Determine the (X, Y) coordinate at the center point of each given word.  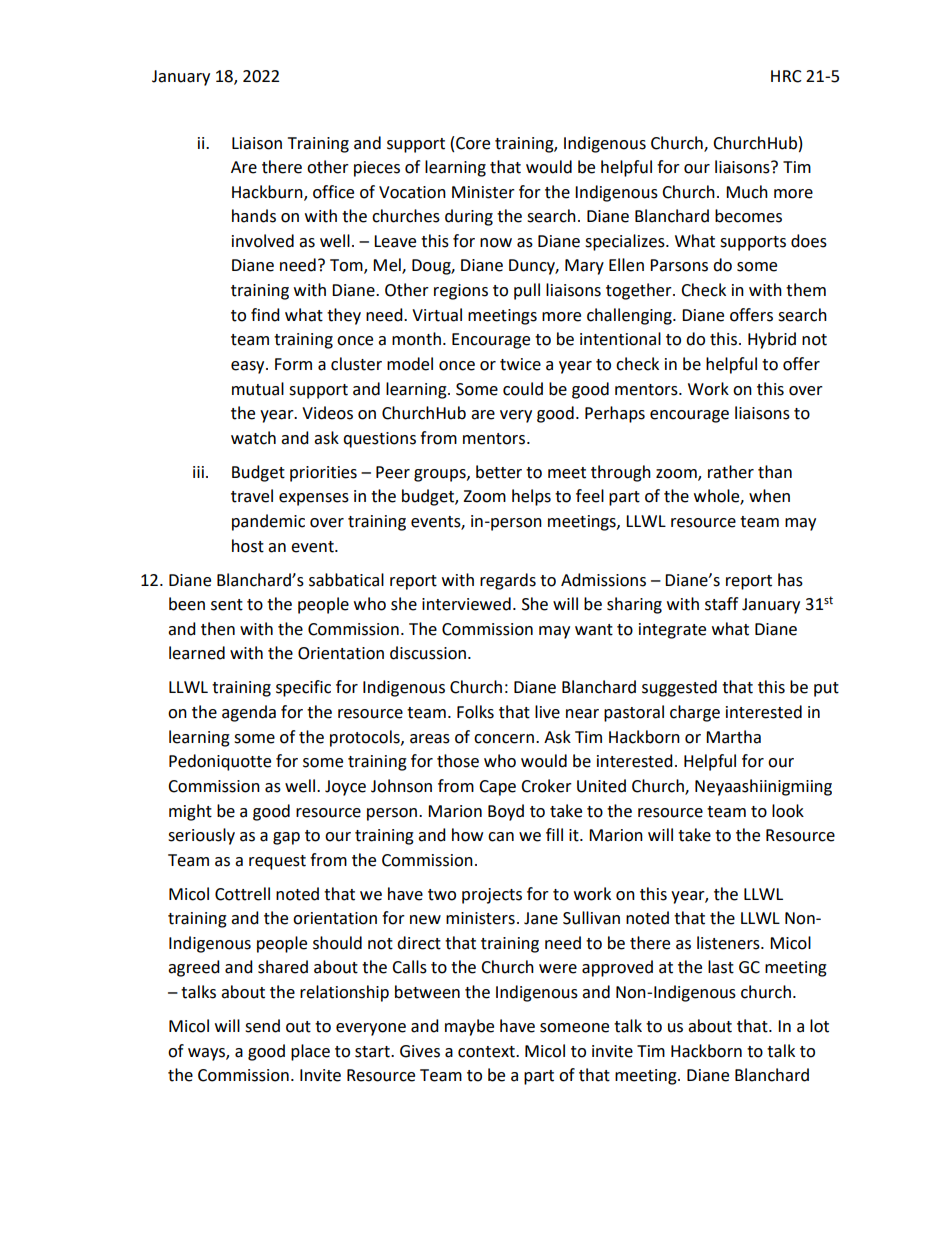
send (262, 1026)
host (248, 546)
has (790, 580)
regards (508, 581)
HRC (786, 76)
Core (473, 143)
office (333, 192)
